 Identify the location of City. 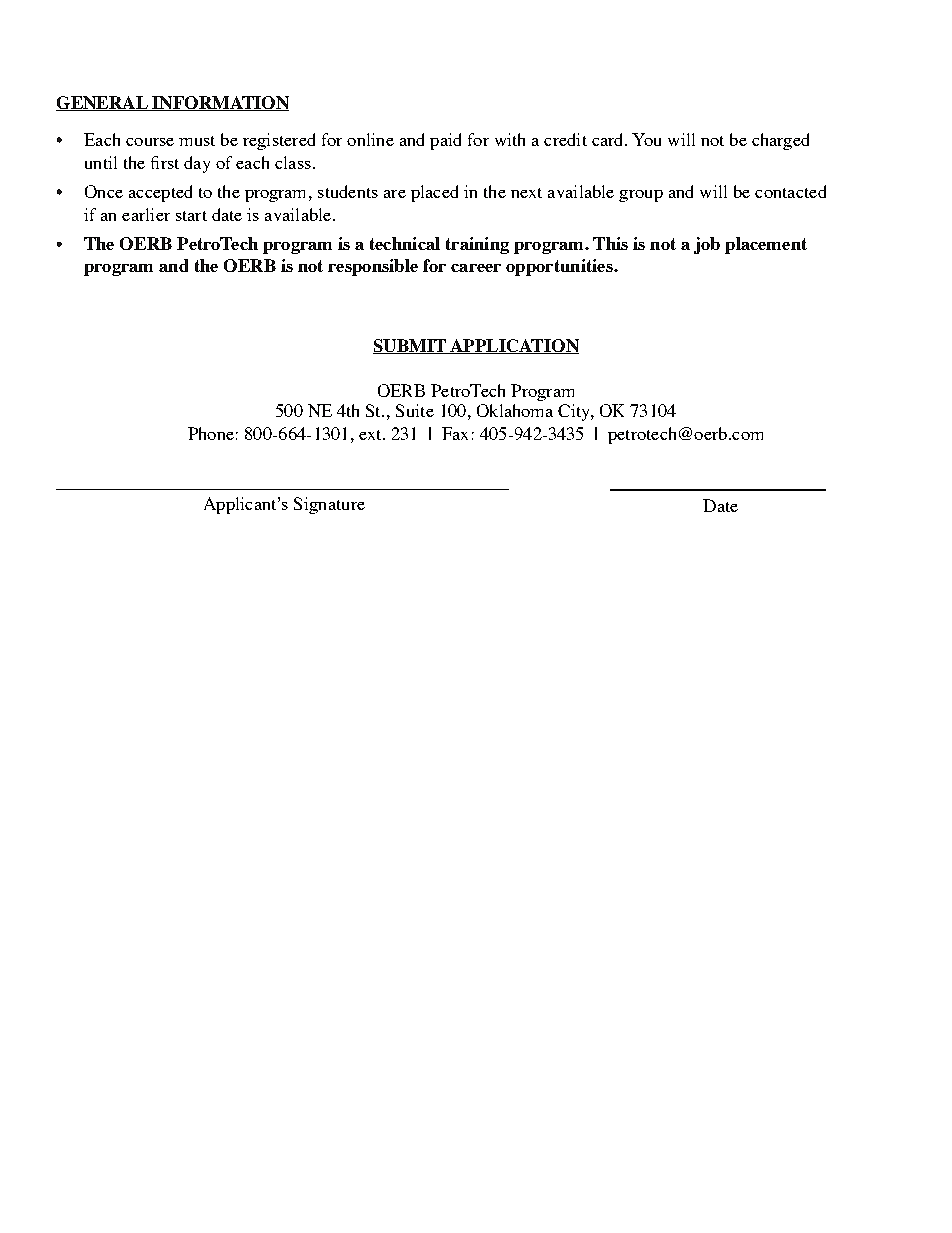
(575, 412).
